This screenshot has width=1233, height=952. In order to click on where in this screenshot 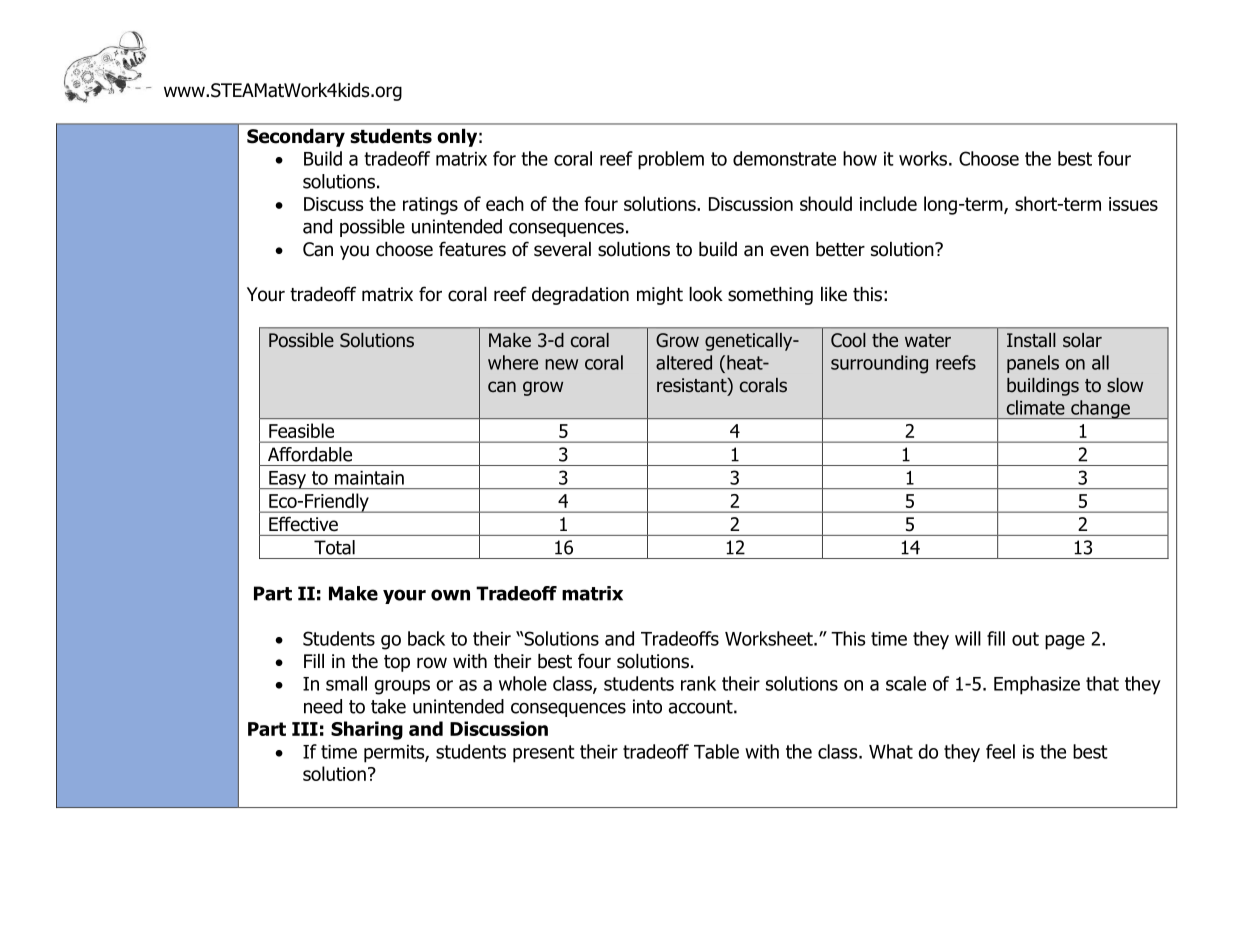, I will do `click(513, 362)`.
